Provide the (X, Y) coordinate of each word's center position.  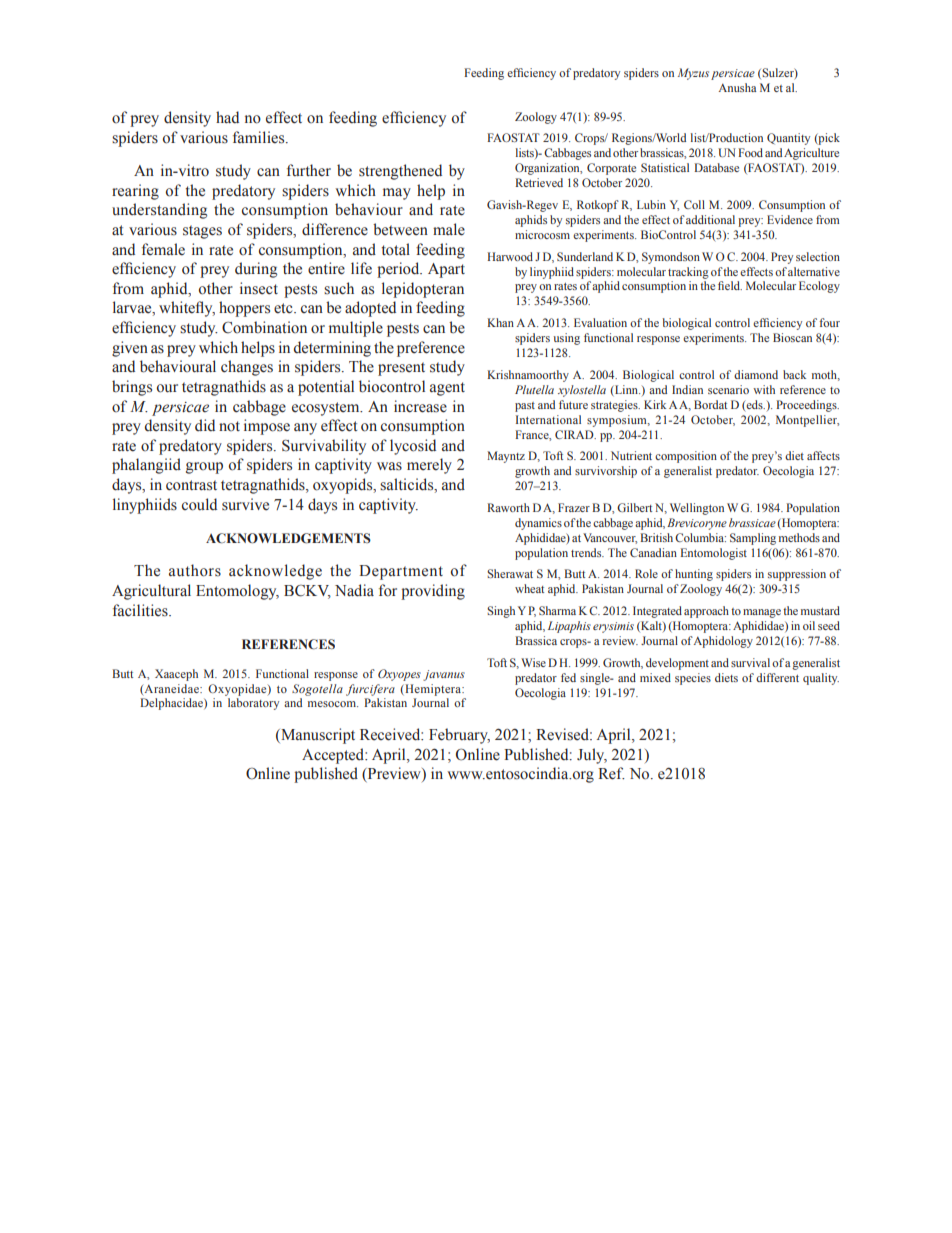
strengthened (400, 172)
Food (750, 152)
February (459, 736)
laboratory (253, 704)
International (548, 419)
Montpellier (807, 421)
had (227, 117)
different (777, 677)
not (229, 426)
